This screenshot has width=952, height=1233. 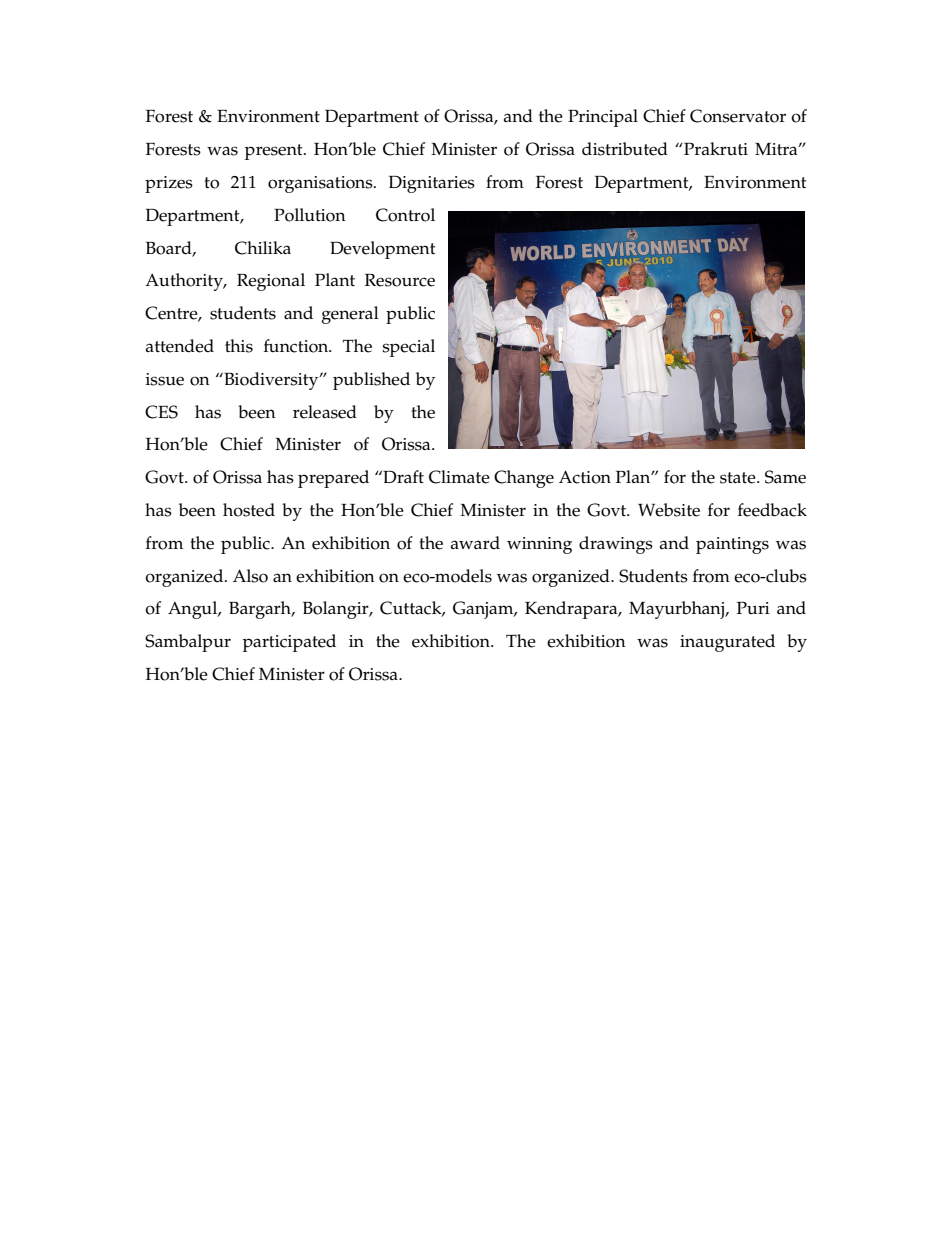 What do you see at coordinates (400, 280) in the screenshot?
I see `Resource` at bounding box center [400, 280].
